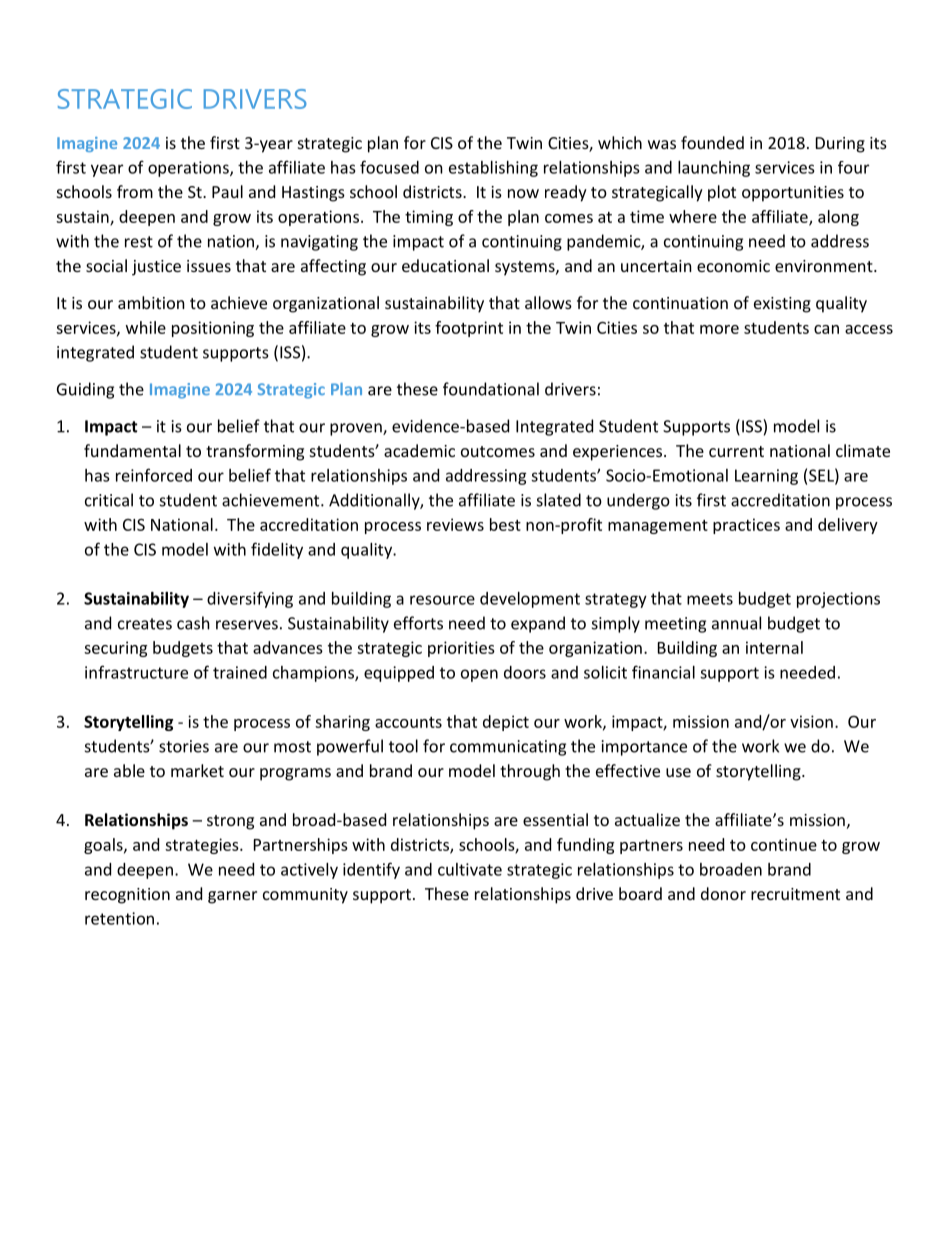  I want to click on establishing, so click(493, 169).
